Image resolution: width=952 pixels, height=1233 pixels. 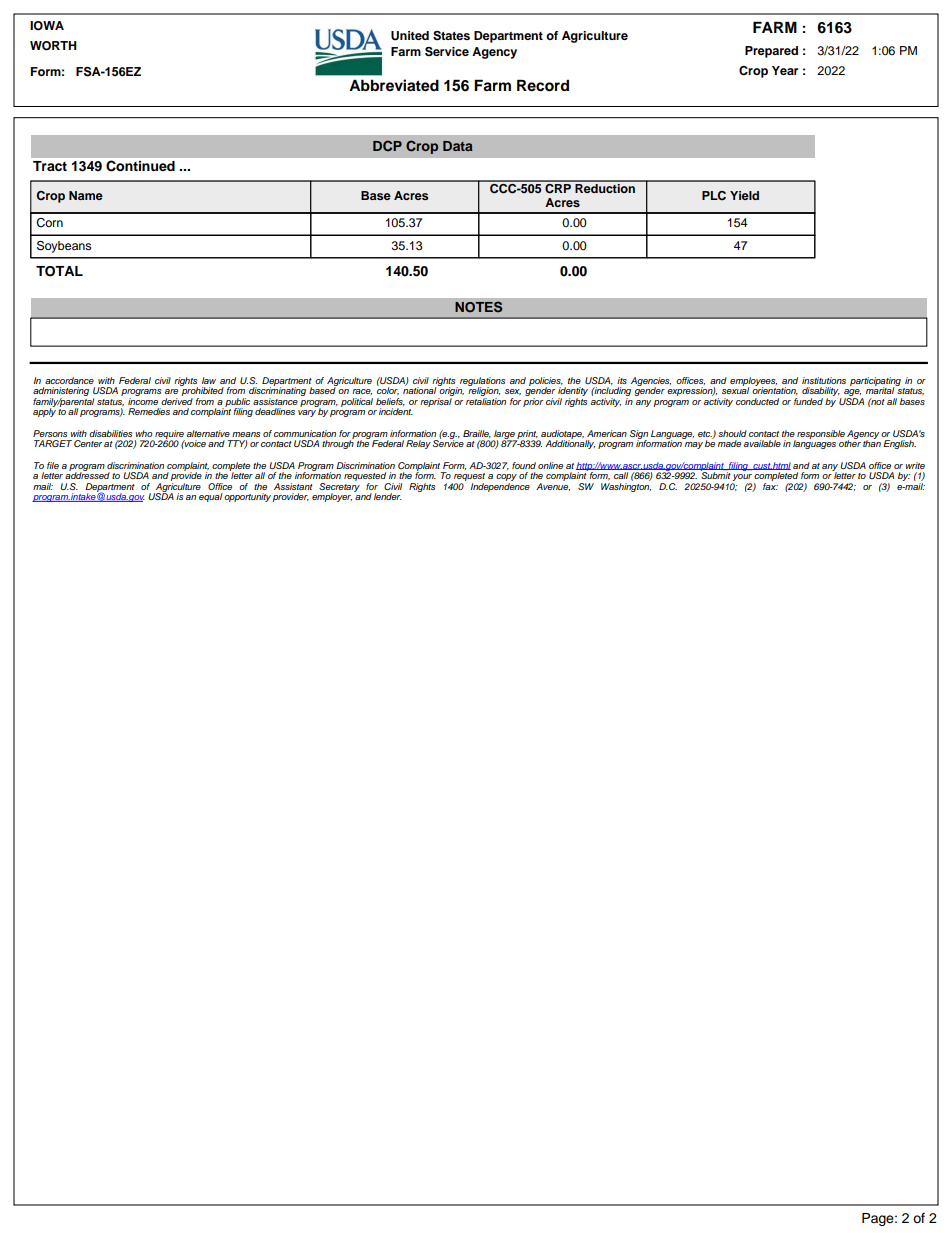 I want to click on regulations, so click(x=482, y=382).
